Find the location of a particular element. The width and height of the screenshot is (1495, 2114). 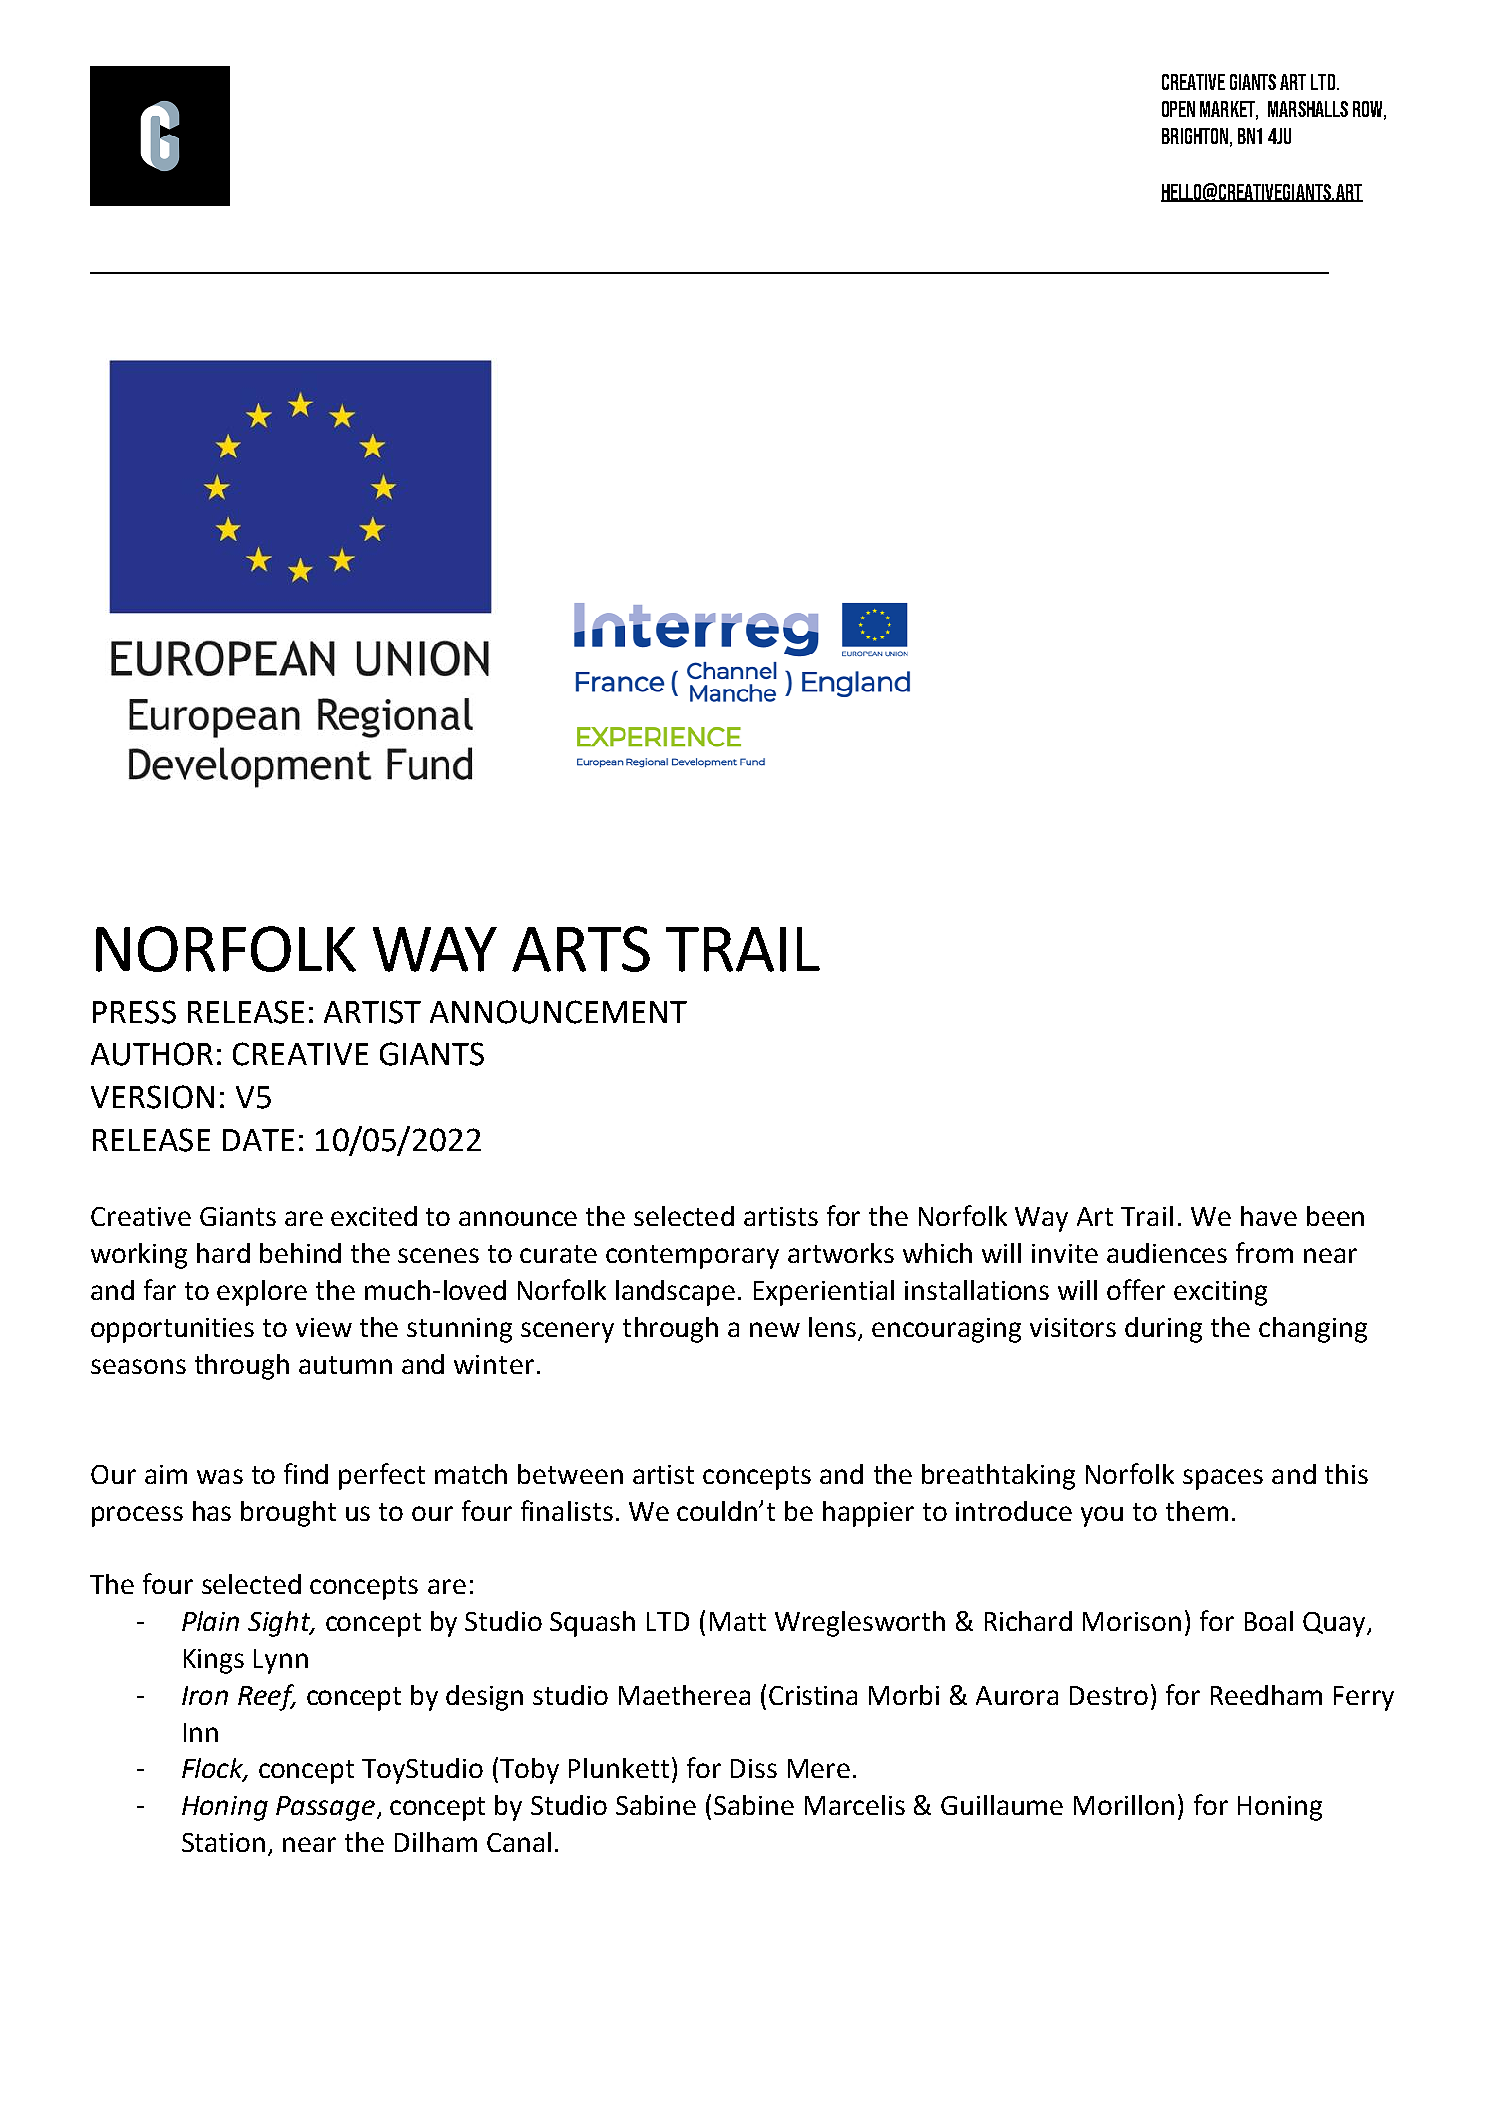

ARTS is located at coordinates (581, 949).
